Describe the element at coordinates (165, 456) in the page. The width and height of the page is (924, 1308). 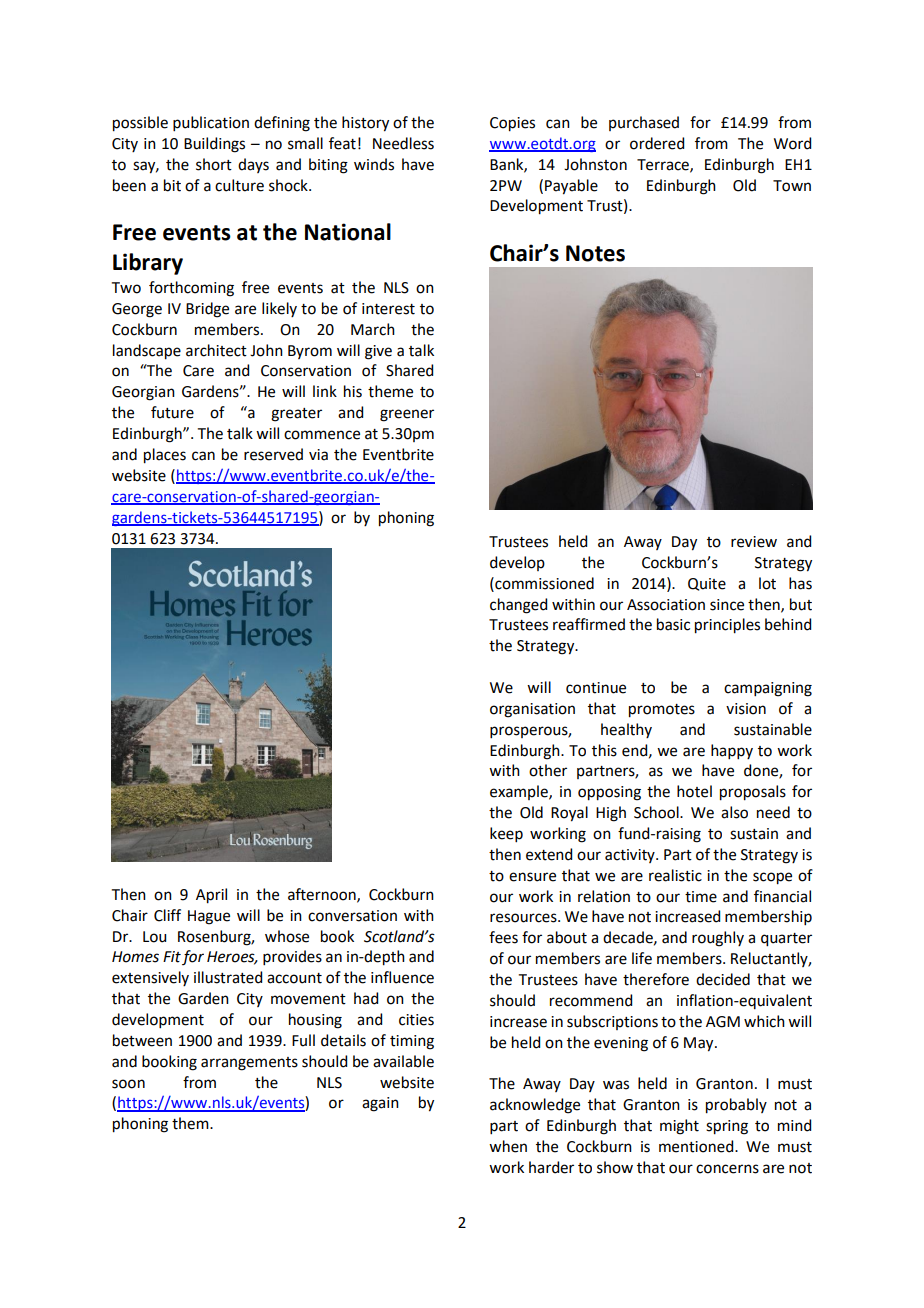
I see `places` at that location.
